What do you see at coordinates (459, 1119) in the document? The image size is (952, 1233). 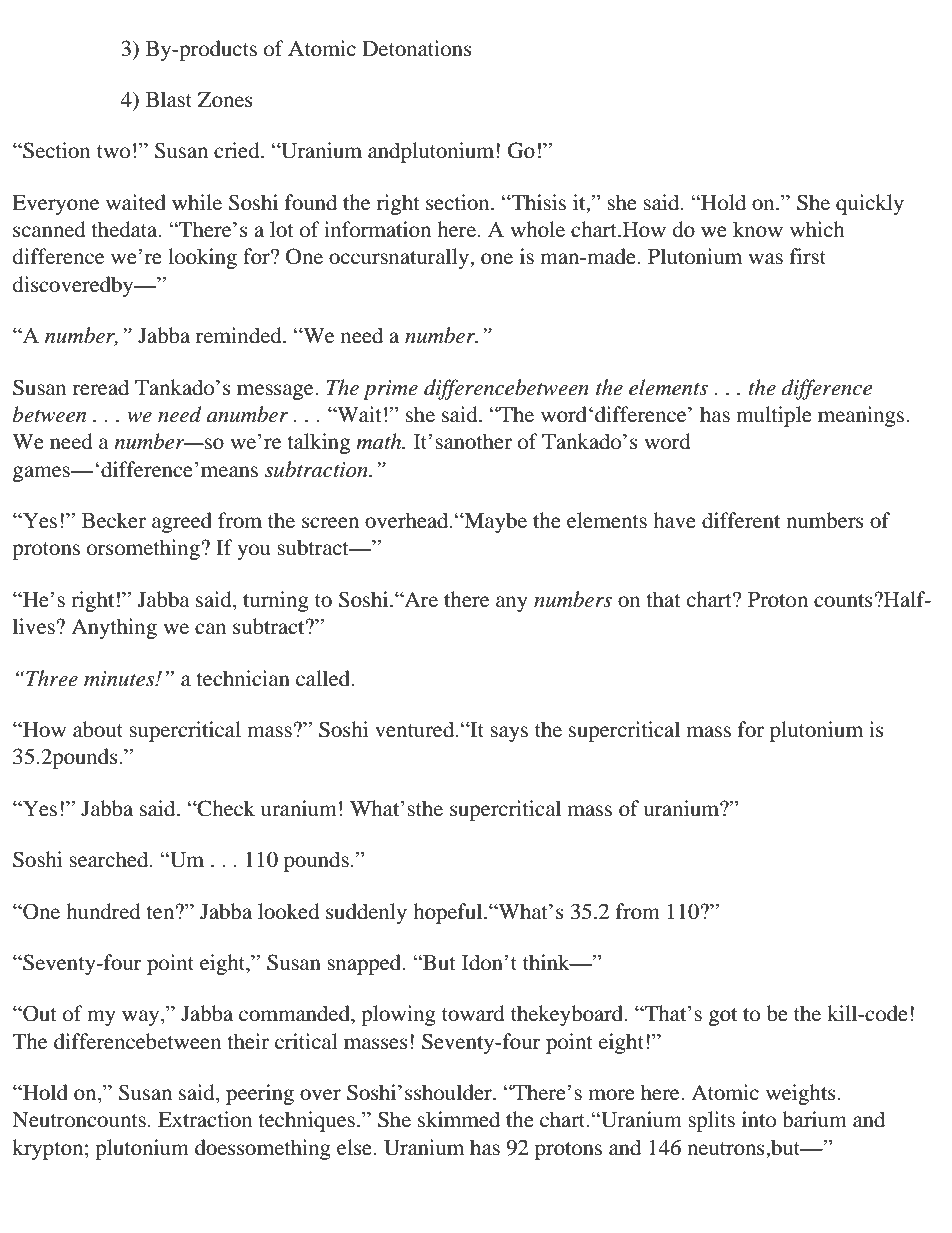 I see `skimmed` at bounding box center [459, 1119].
